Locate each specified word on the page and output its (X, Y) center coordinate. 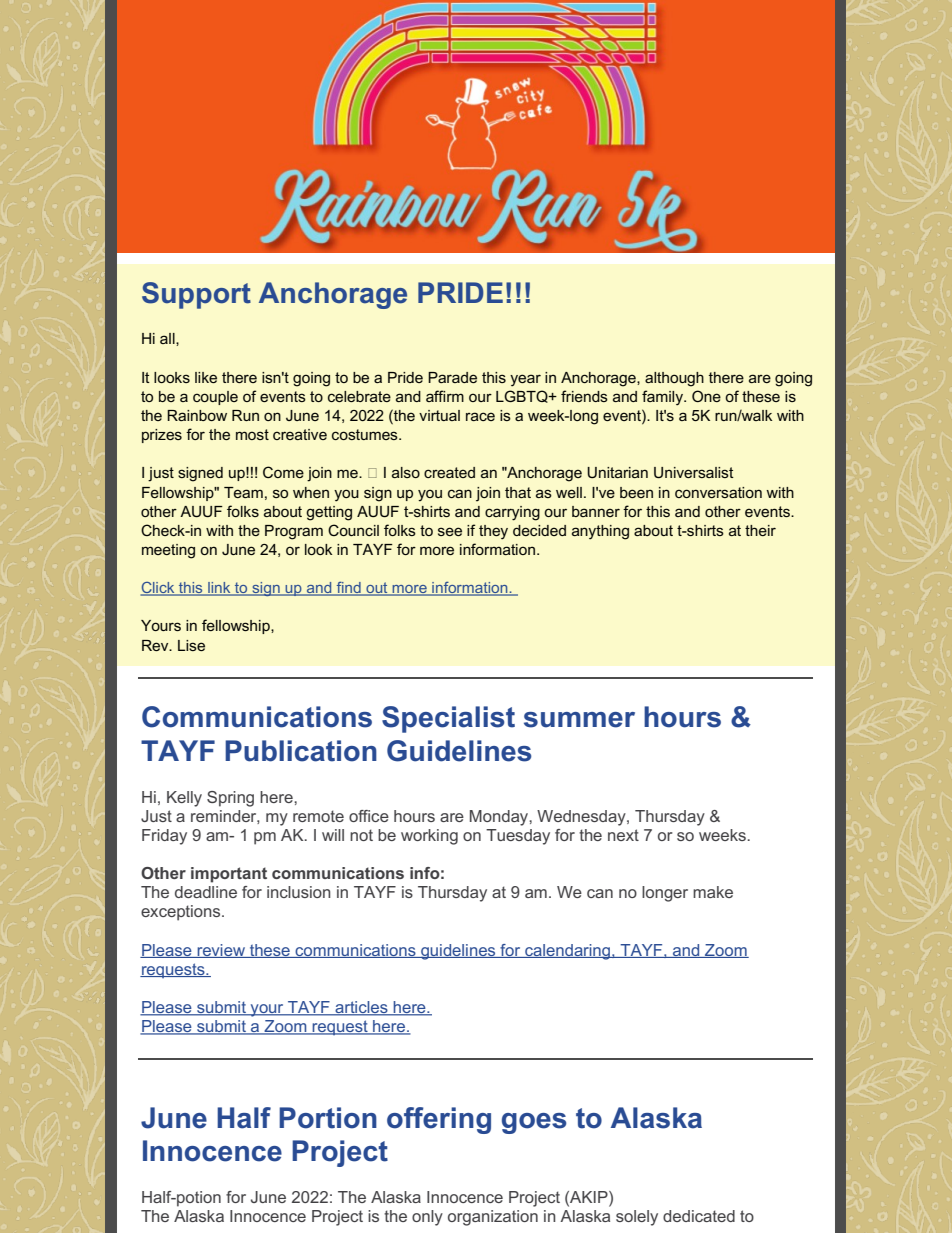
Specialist (448, 719)
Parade (452, 377)
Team (243, 492)
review (221, 951)
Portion (328, 1118)
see (450, 531)
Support (196, 295)
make (713, 892)
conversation (718, 492)
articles (361, 1008)
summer (579, 720)
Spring (230, 799)
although (674, 379)
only (427, 1218)
